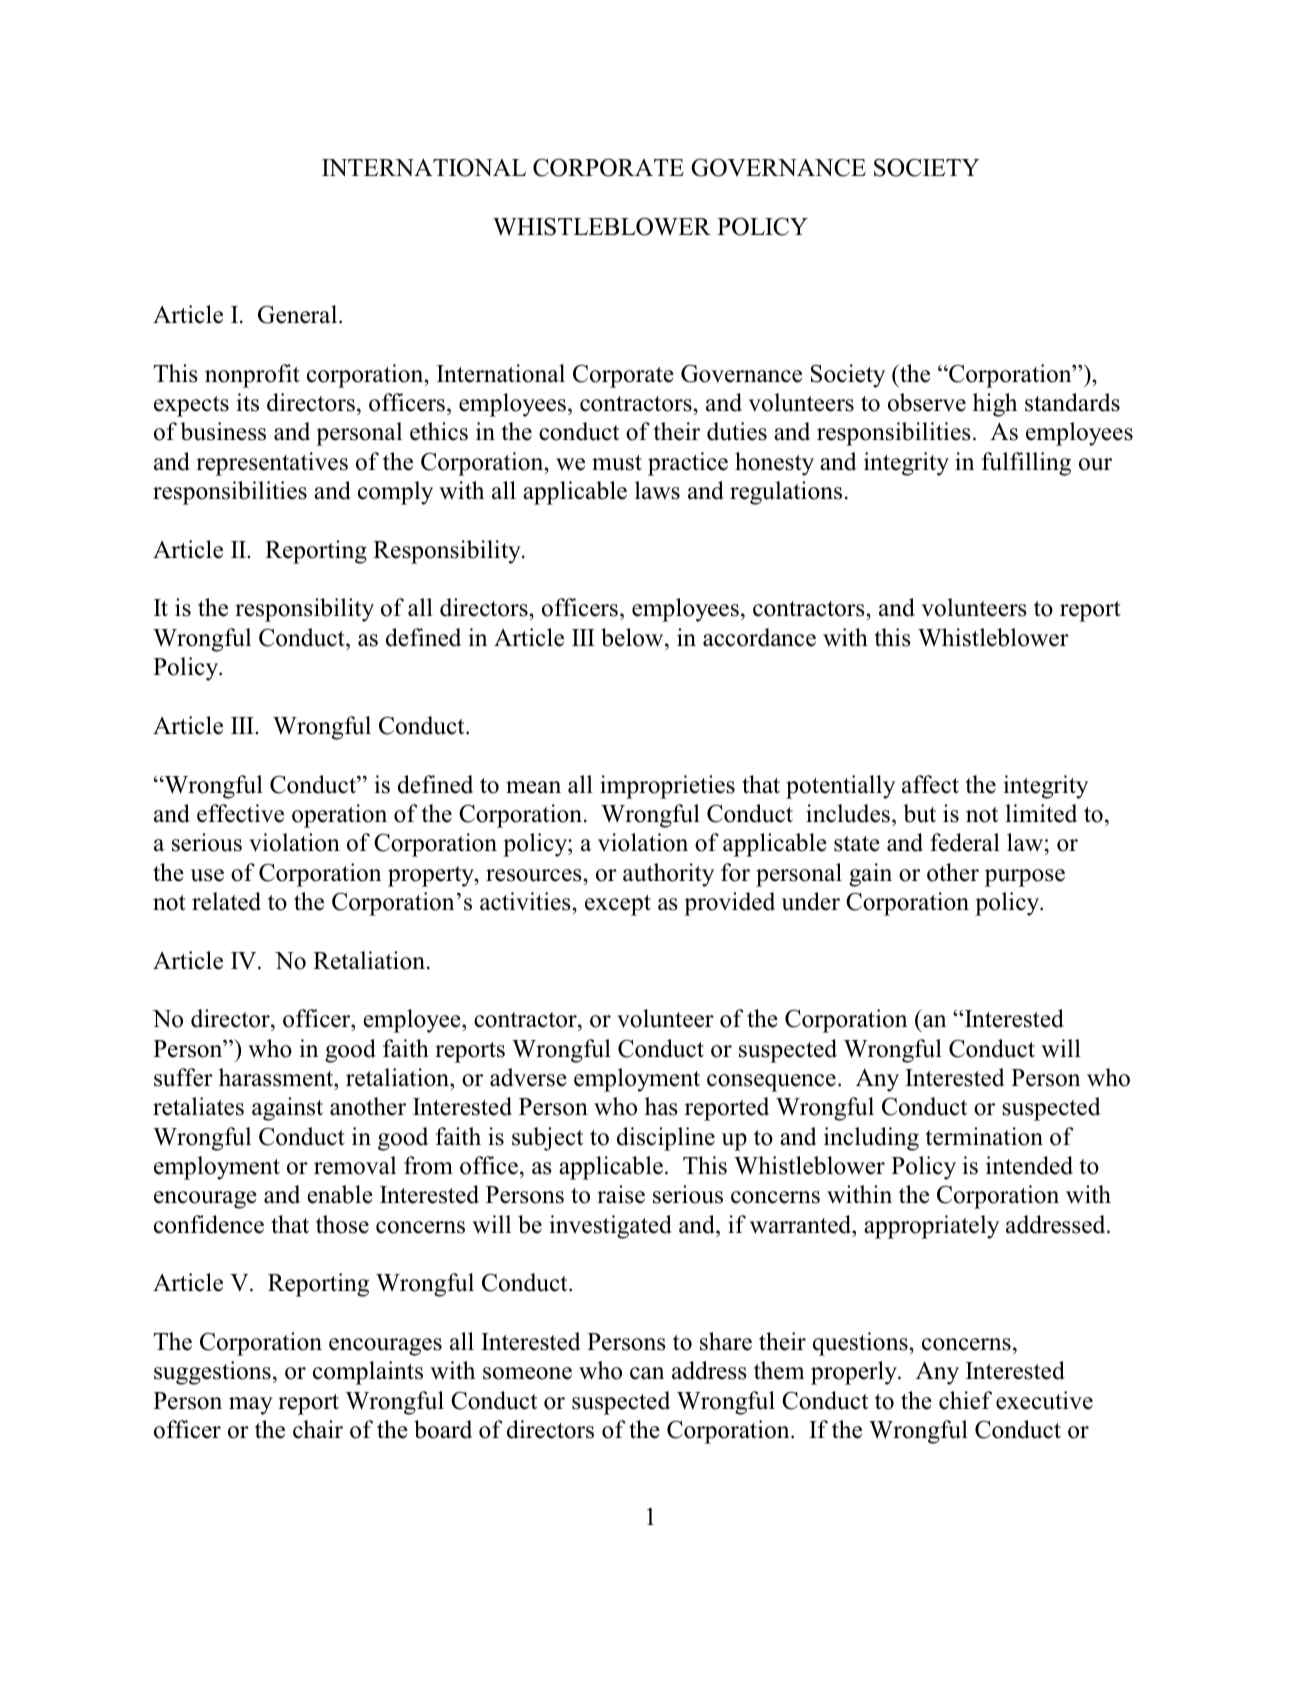 This image has width=1301, height=1684. I want to click on General, so click(299, 314).
